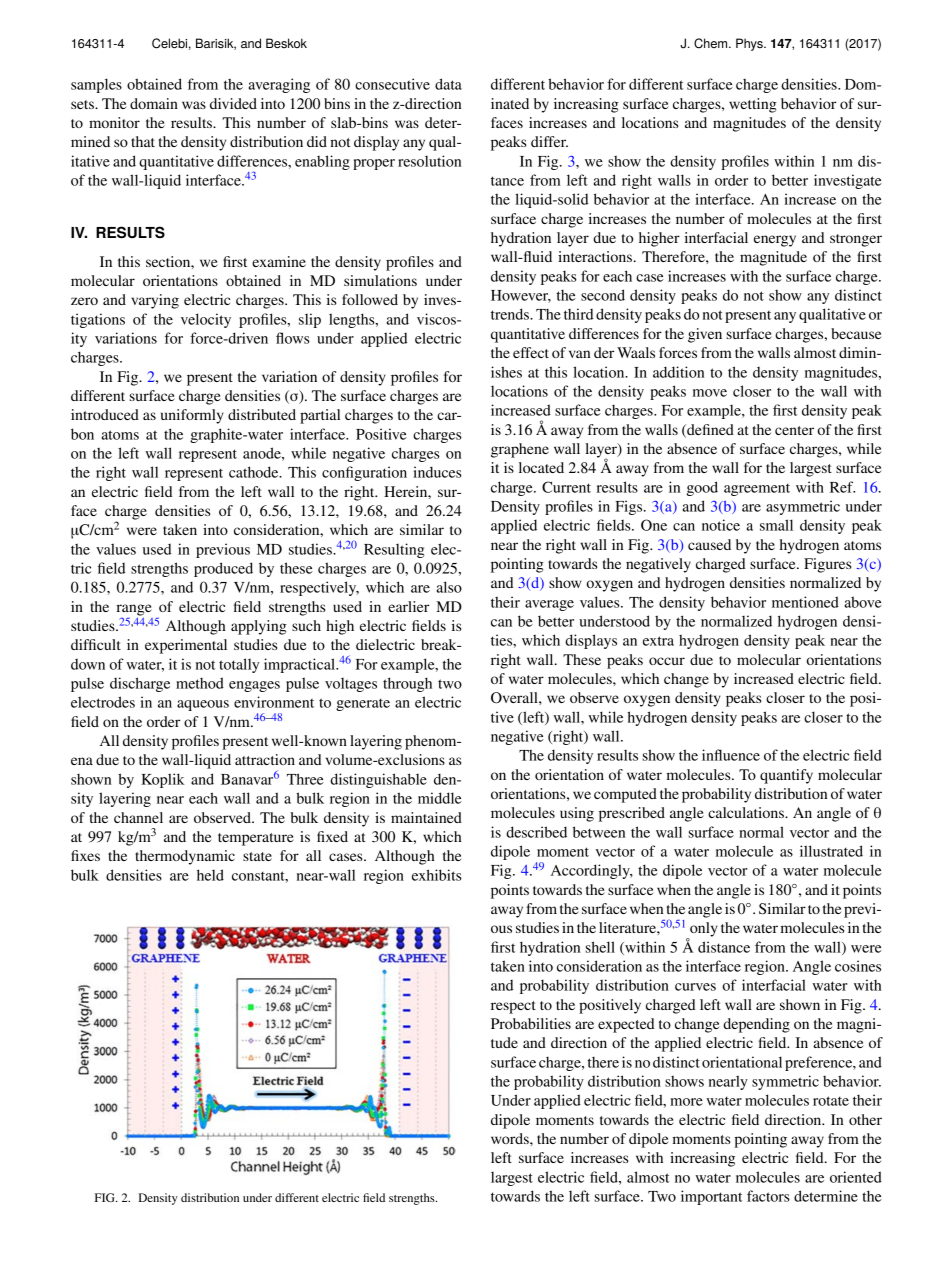 The image size is (952, 1270). Describe the element at coordinates (686, 1102) in the screenshot. I see `more` at that location.
